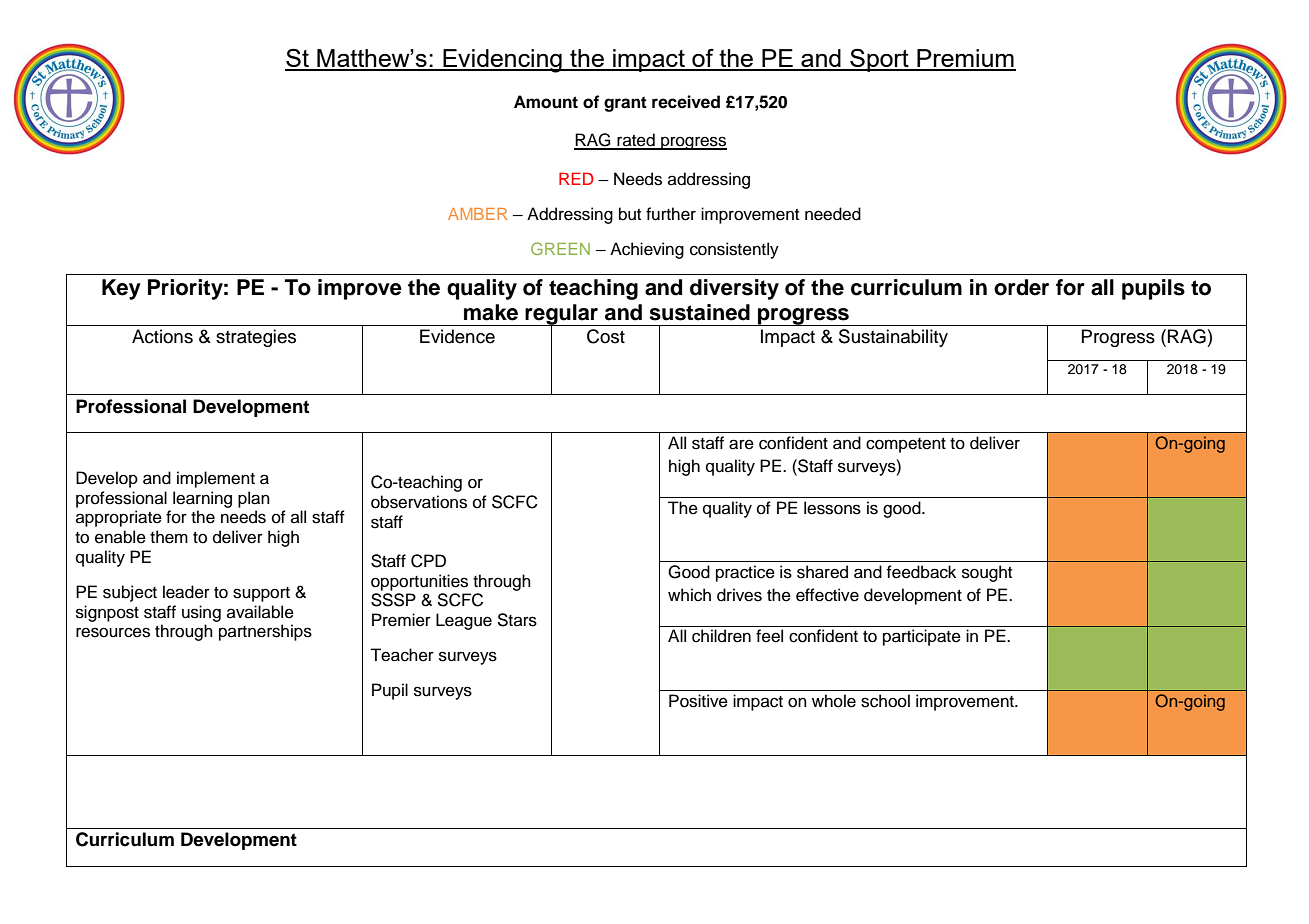 This page has width=1309, height=924. What do you see at coordinates (906, 445) in the page?
I see `competent` at bounding box center [906, 445].
